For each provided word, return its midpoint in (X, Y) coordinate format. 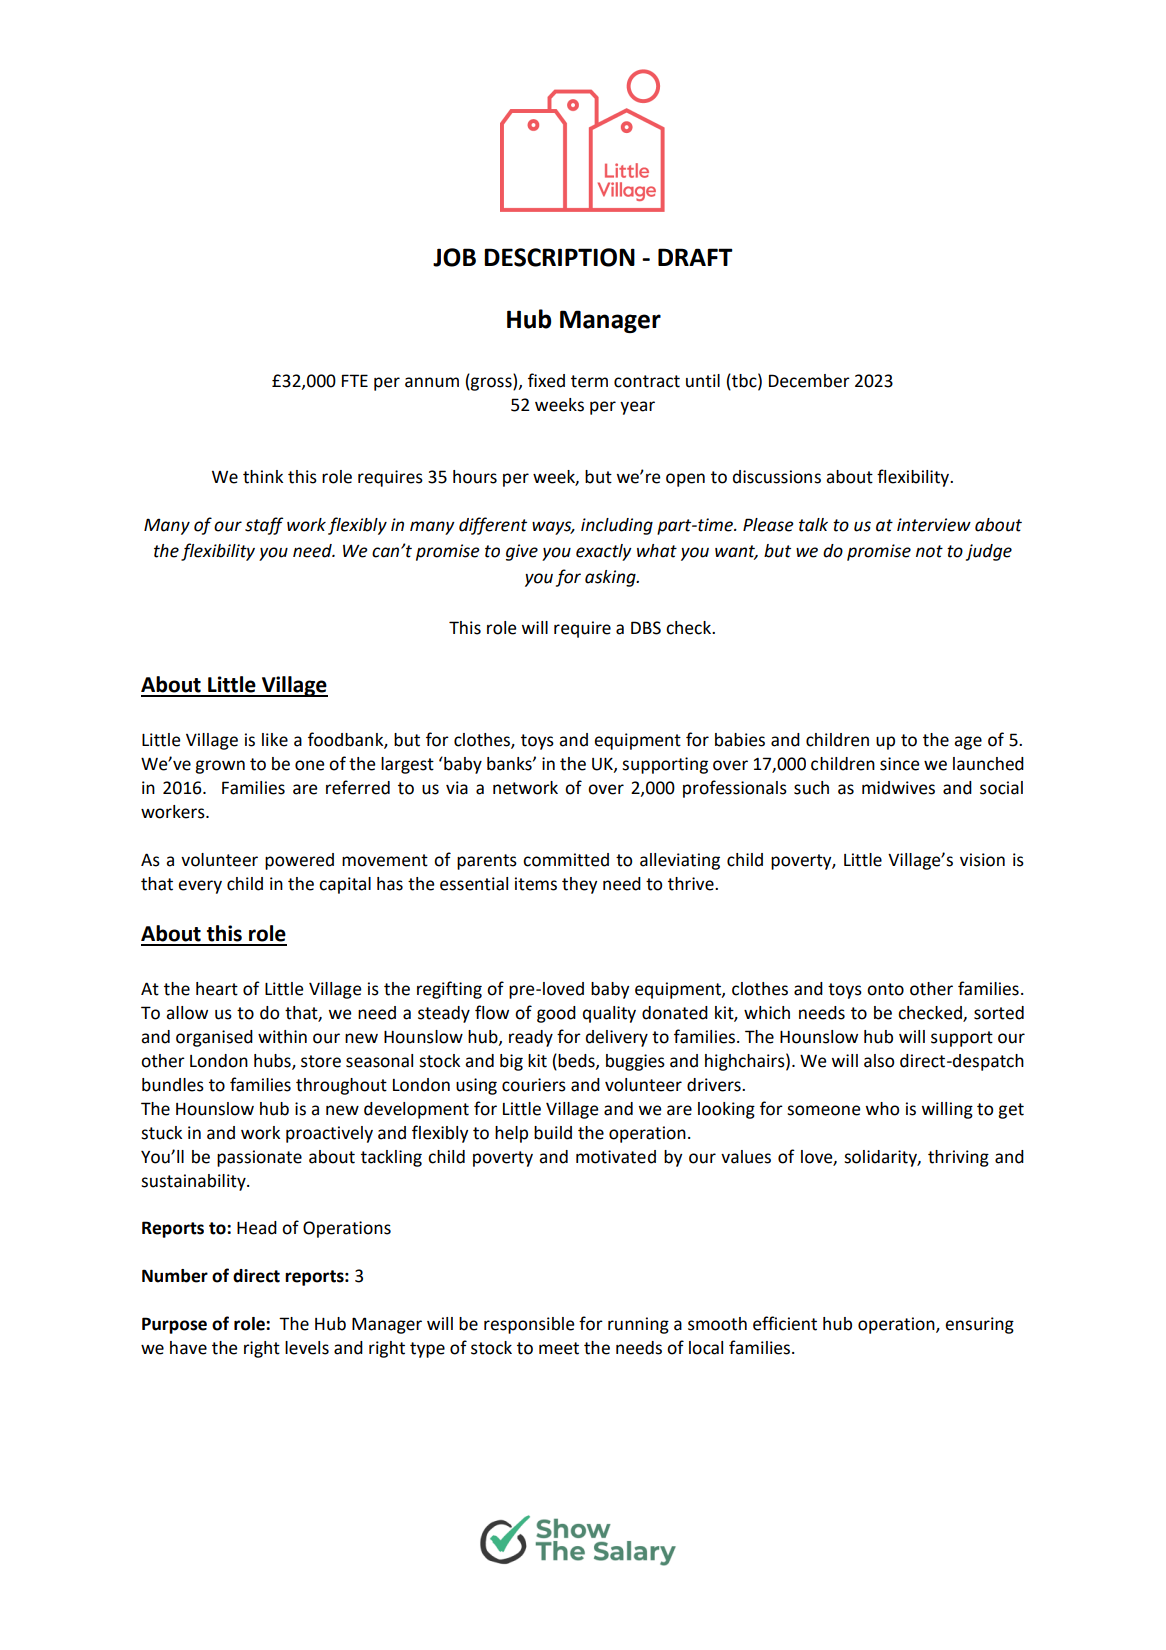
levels (307, 1348)
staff (264, 526)
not (929, 551)
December (809, 381)
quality (609, 1014)
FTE (355, 380)
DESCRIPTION (559, 257)
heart (217, 989)
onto (885, 989)
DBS (646, 628)
